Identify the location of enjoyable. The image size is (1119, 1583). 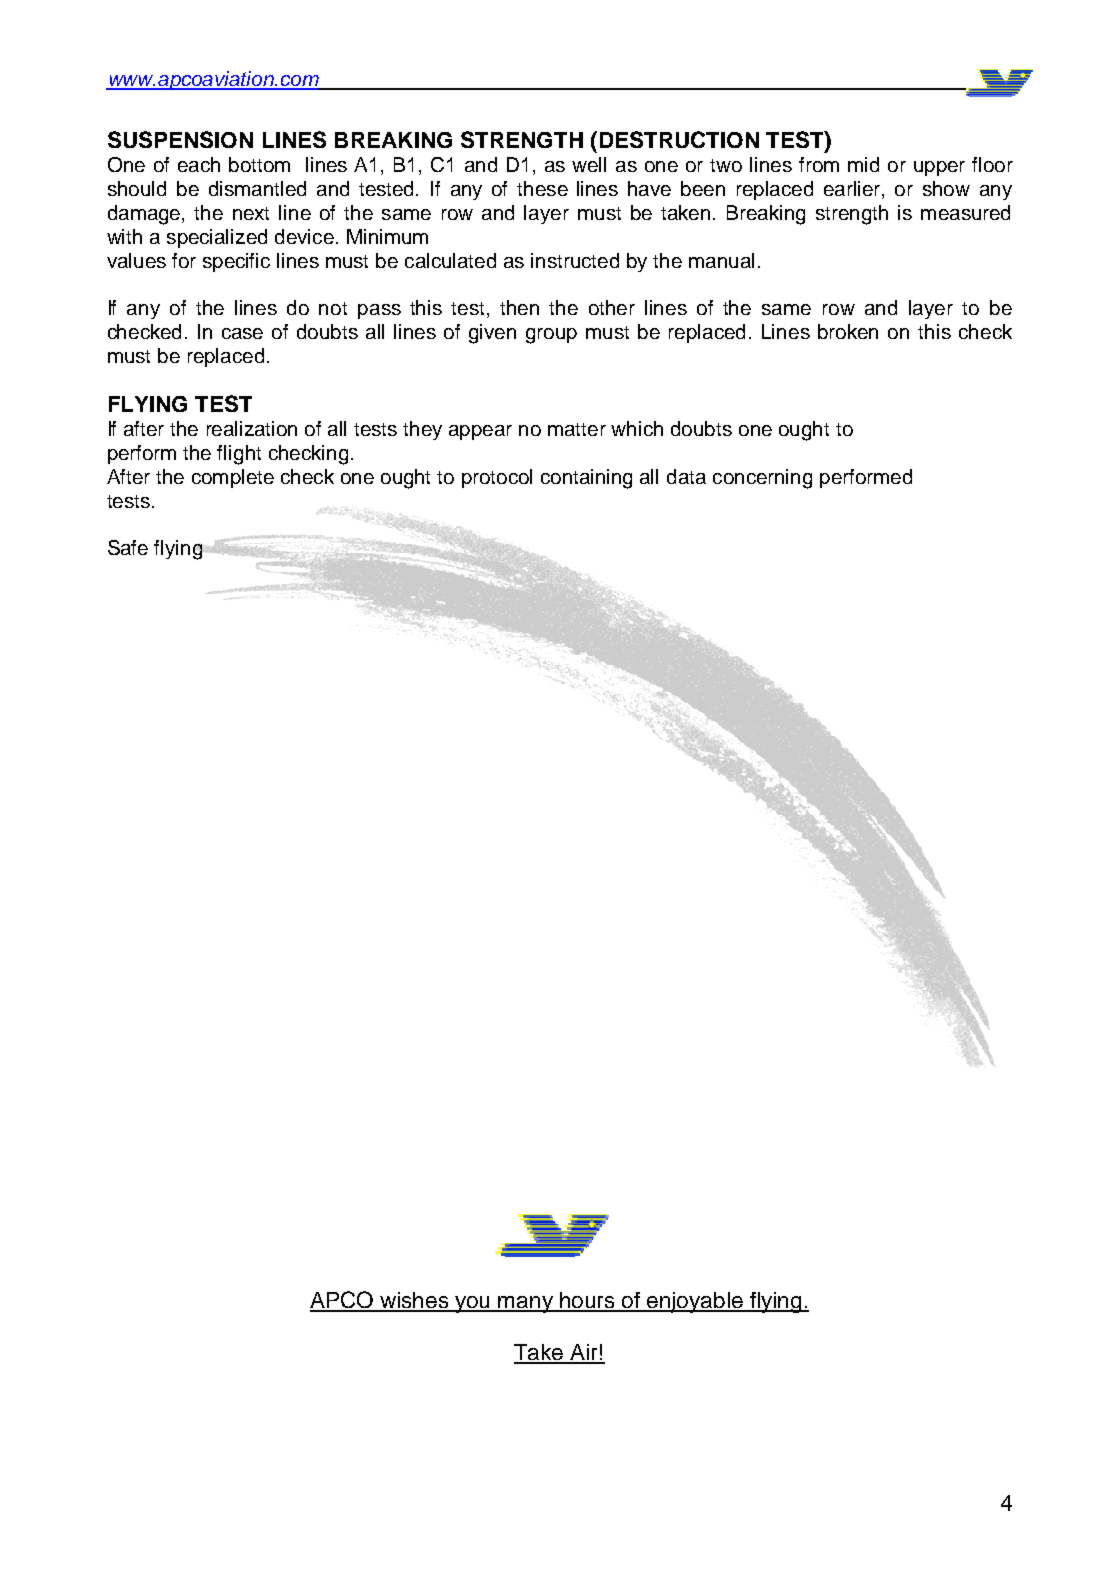
(695, 1302).
